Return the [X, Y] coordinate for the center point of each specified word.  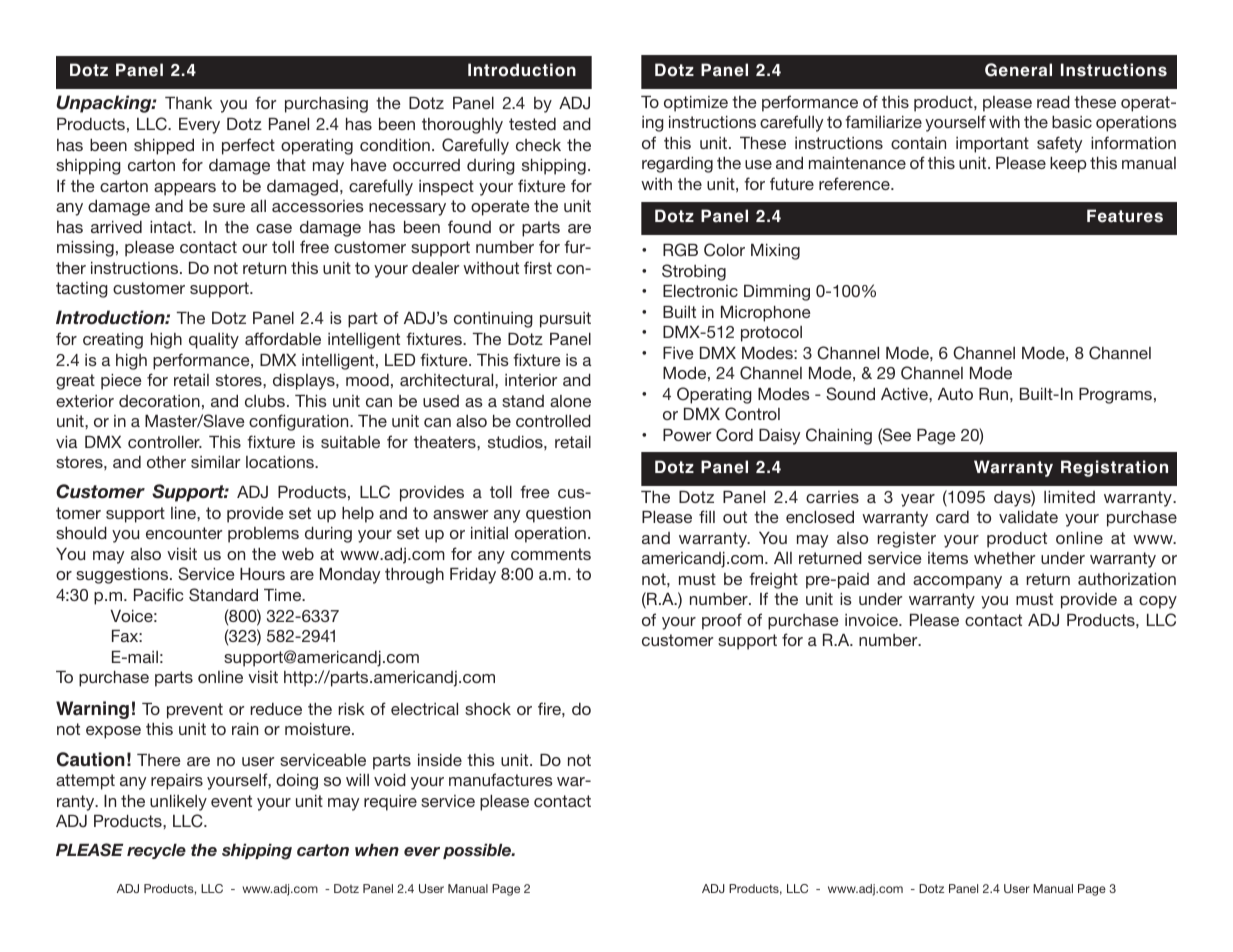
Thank [188, 103]
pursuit [565, 320]
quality [214, 341]
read [1053, 102]
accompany [957, 582]
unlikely [178, 803]
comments [551, 554]
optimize [696, 104]
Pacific [158, 594]
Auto [955, 394]
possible [478, 851]
